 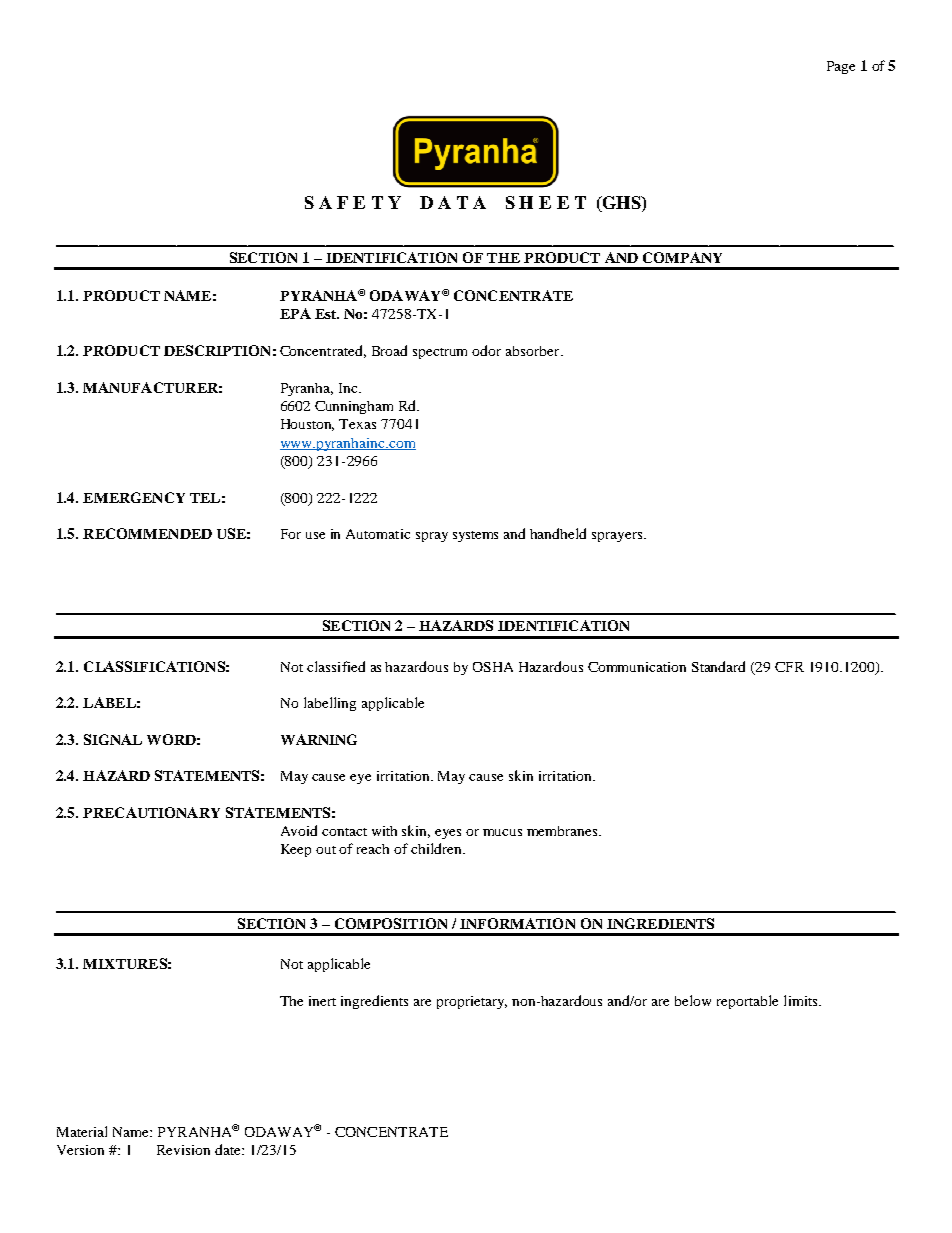 What do you see at coordinates (718, 666) in the page?
I see `Standard` at bounding box center [718, 666].
